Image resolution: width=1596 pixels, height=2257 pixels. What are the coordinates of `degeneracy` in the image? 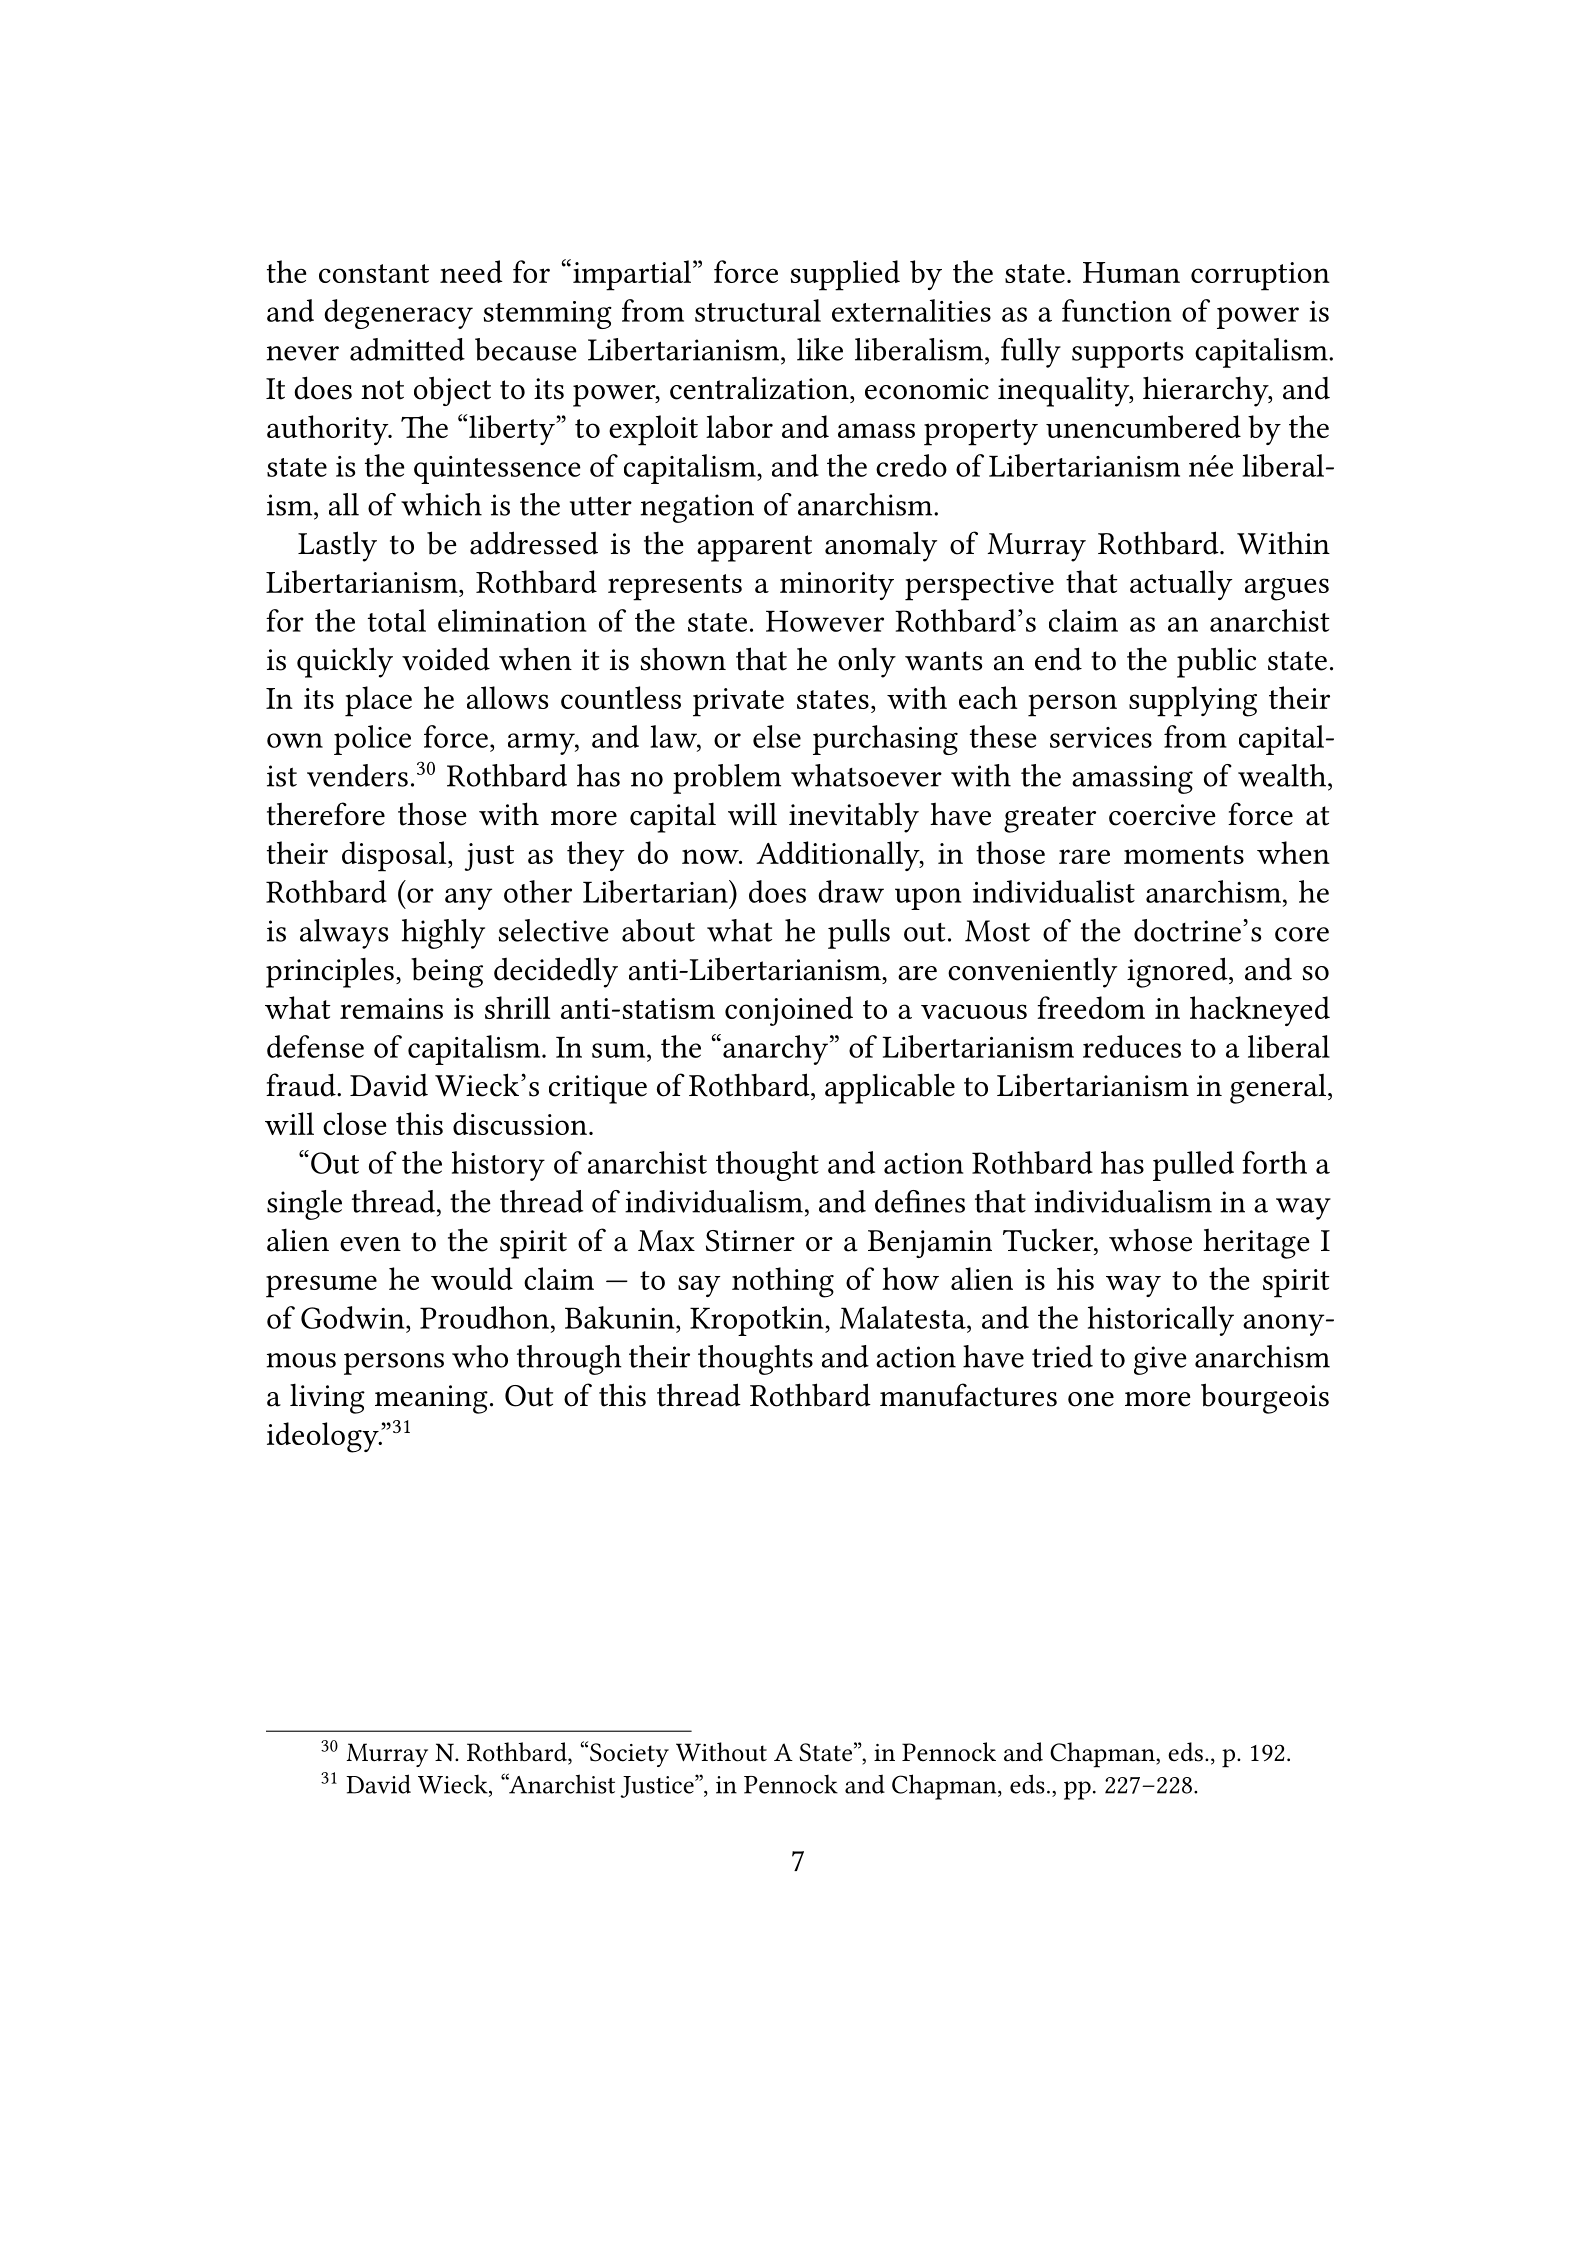 It's located at (398, 314).
